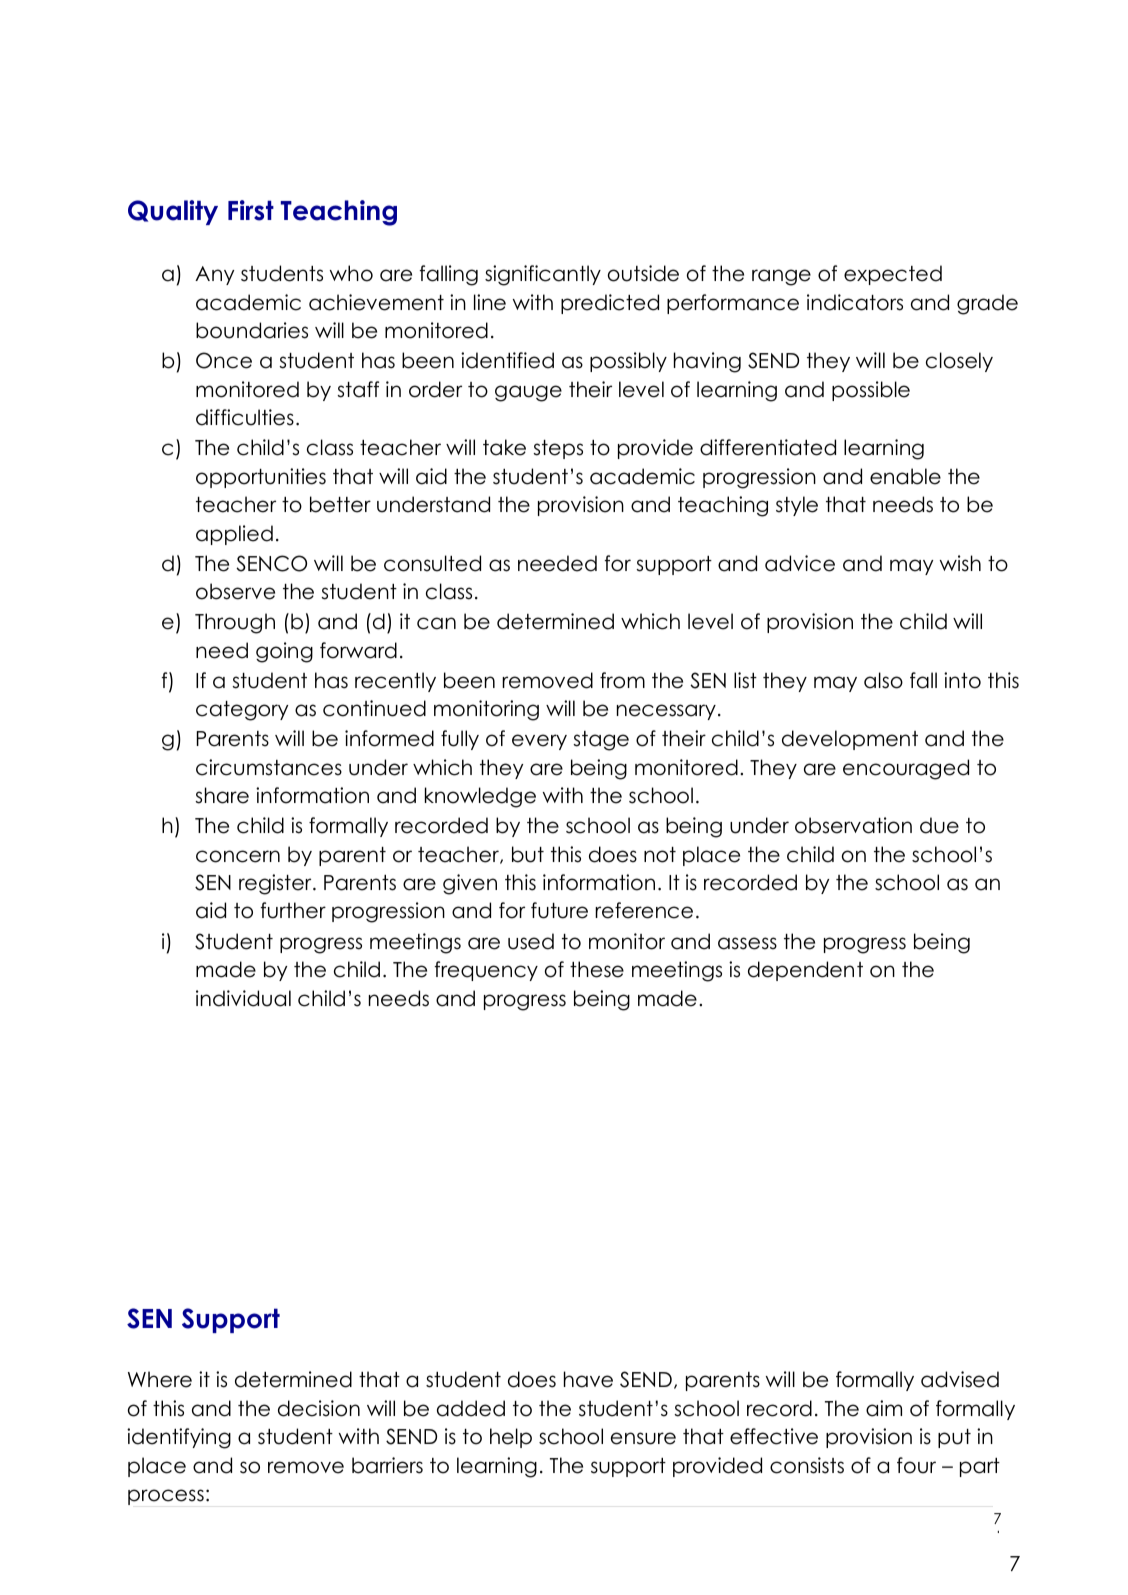 This document has height=1595, width=1128. I want to click on but, so click(528, 854).
